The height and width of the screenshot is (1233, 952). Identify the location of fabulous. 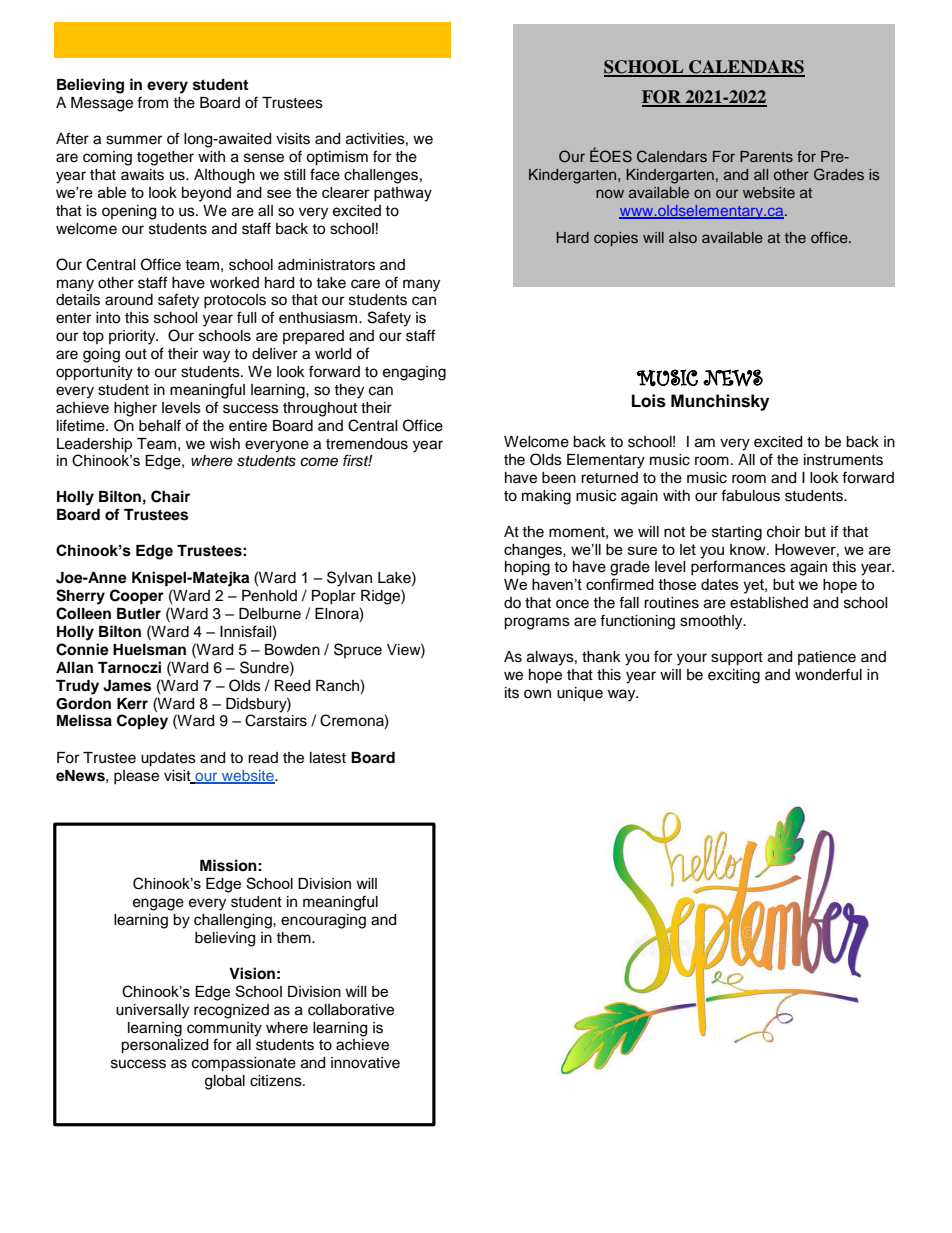
(750, 495).
